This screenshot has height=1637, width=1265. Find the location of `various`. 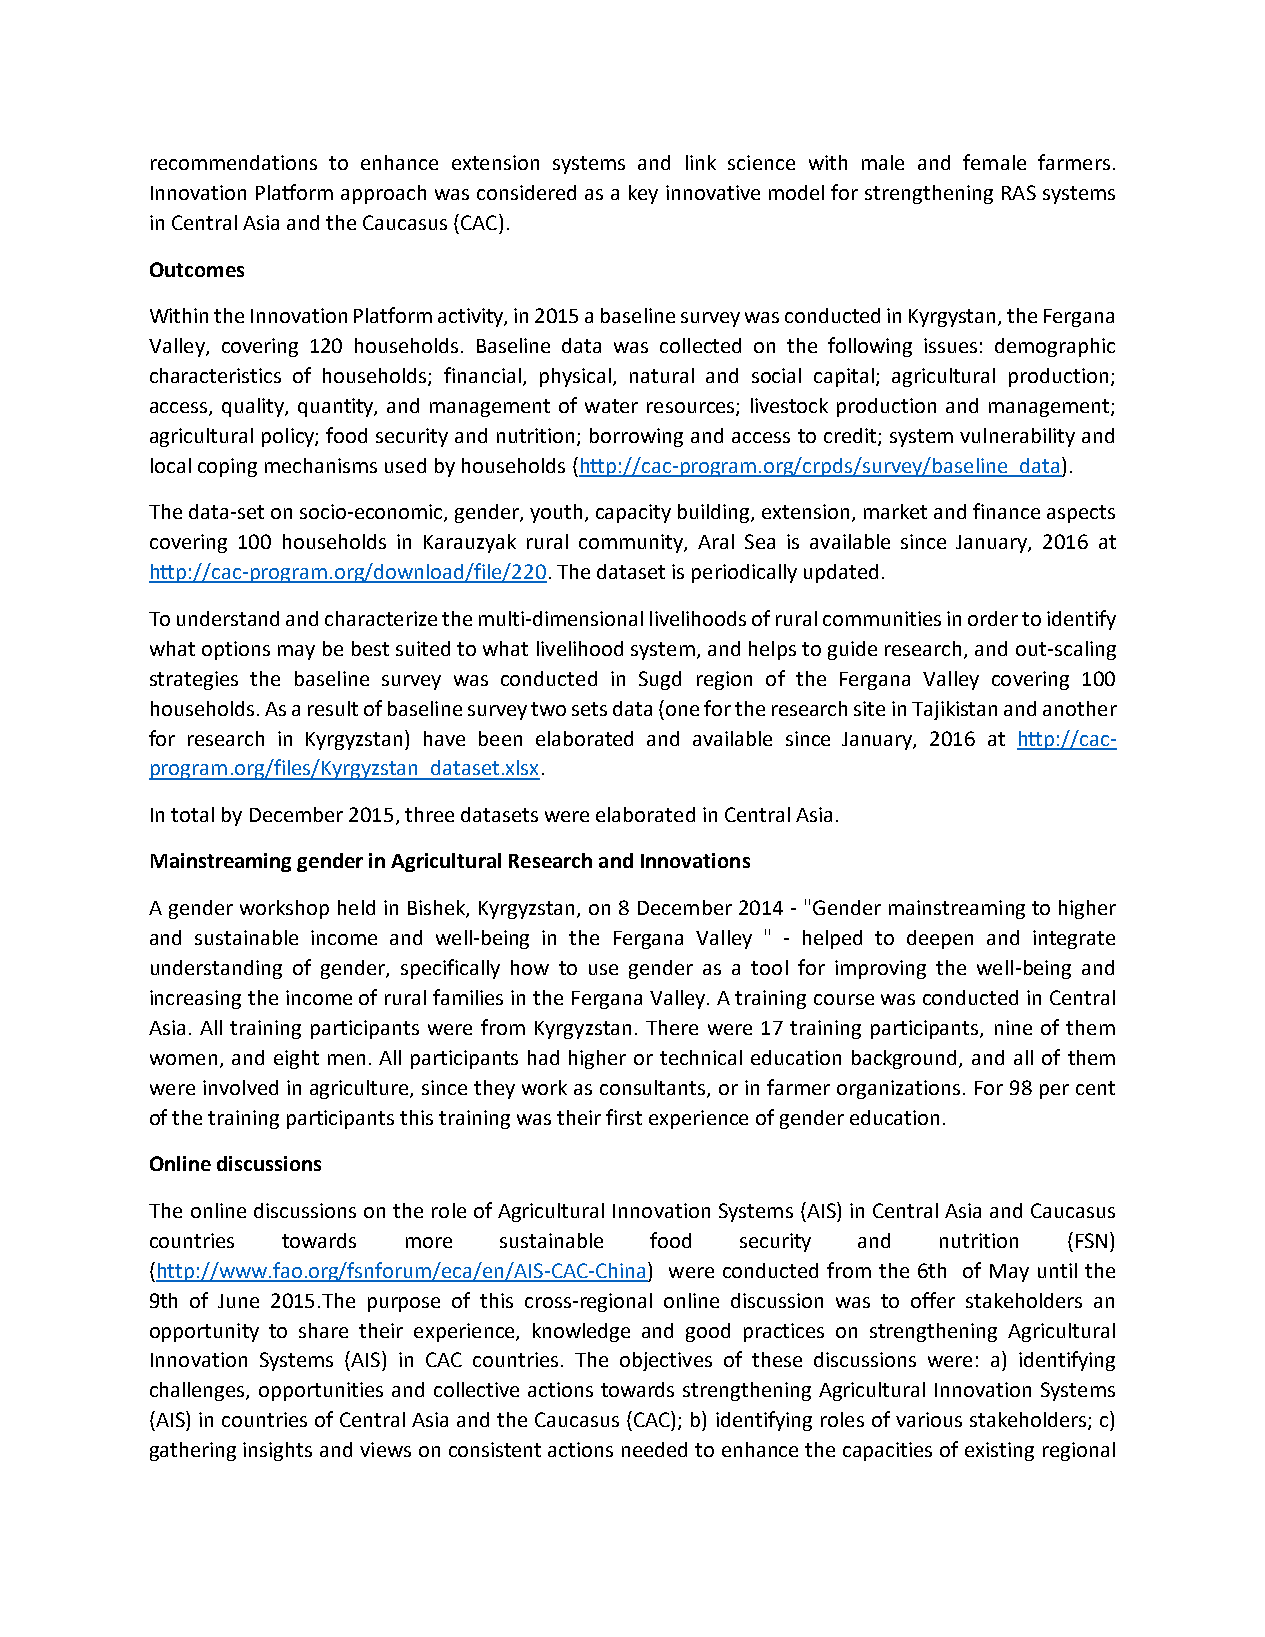

various is located at coordinates (929, 1419).
